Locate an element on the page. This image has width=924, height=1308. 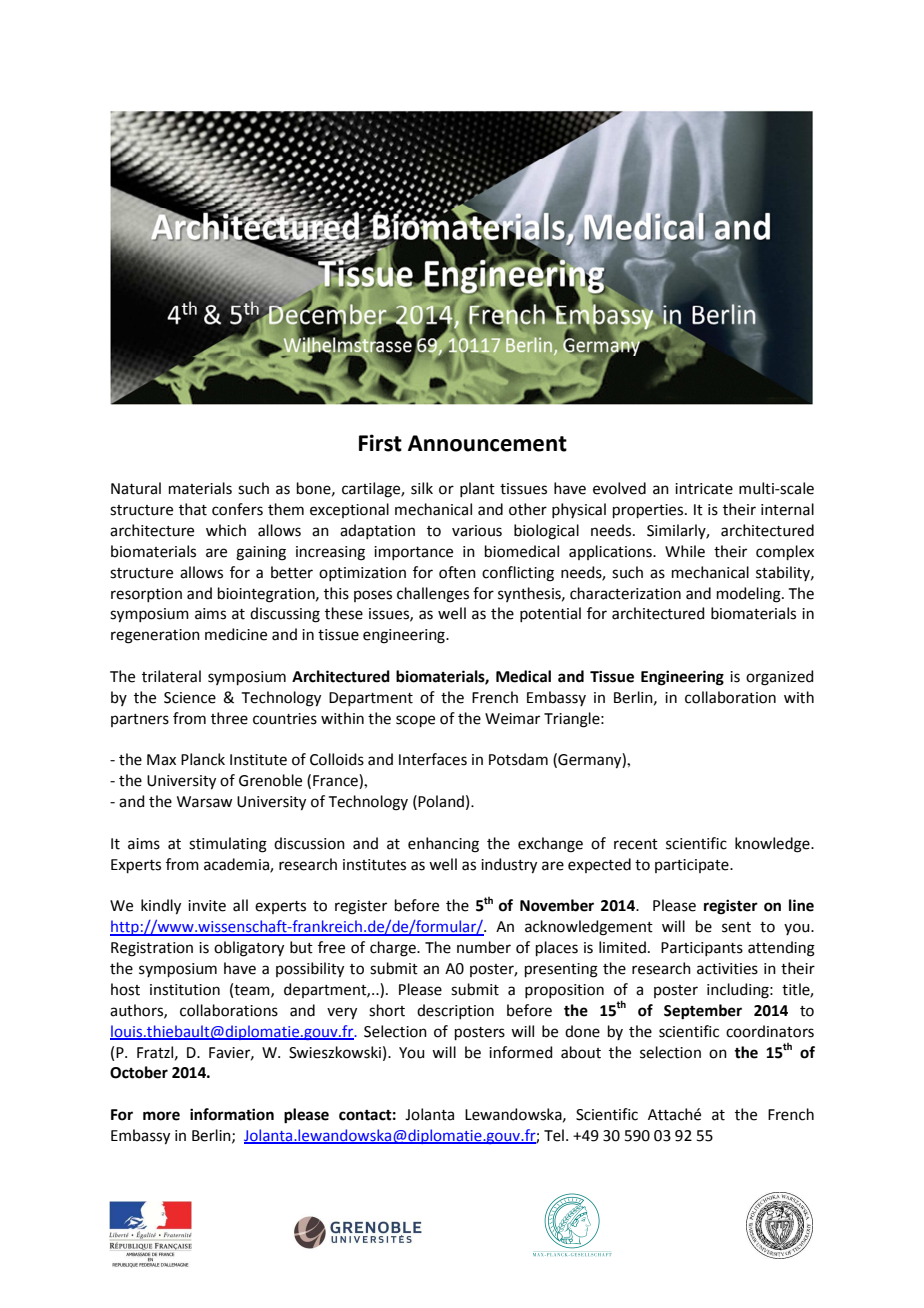
information is located at coordinates (232, 1114).
